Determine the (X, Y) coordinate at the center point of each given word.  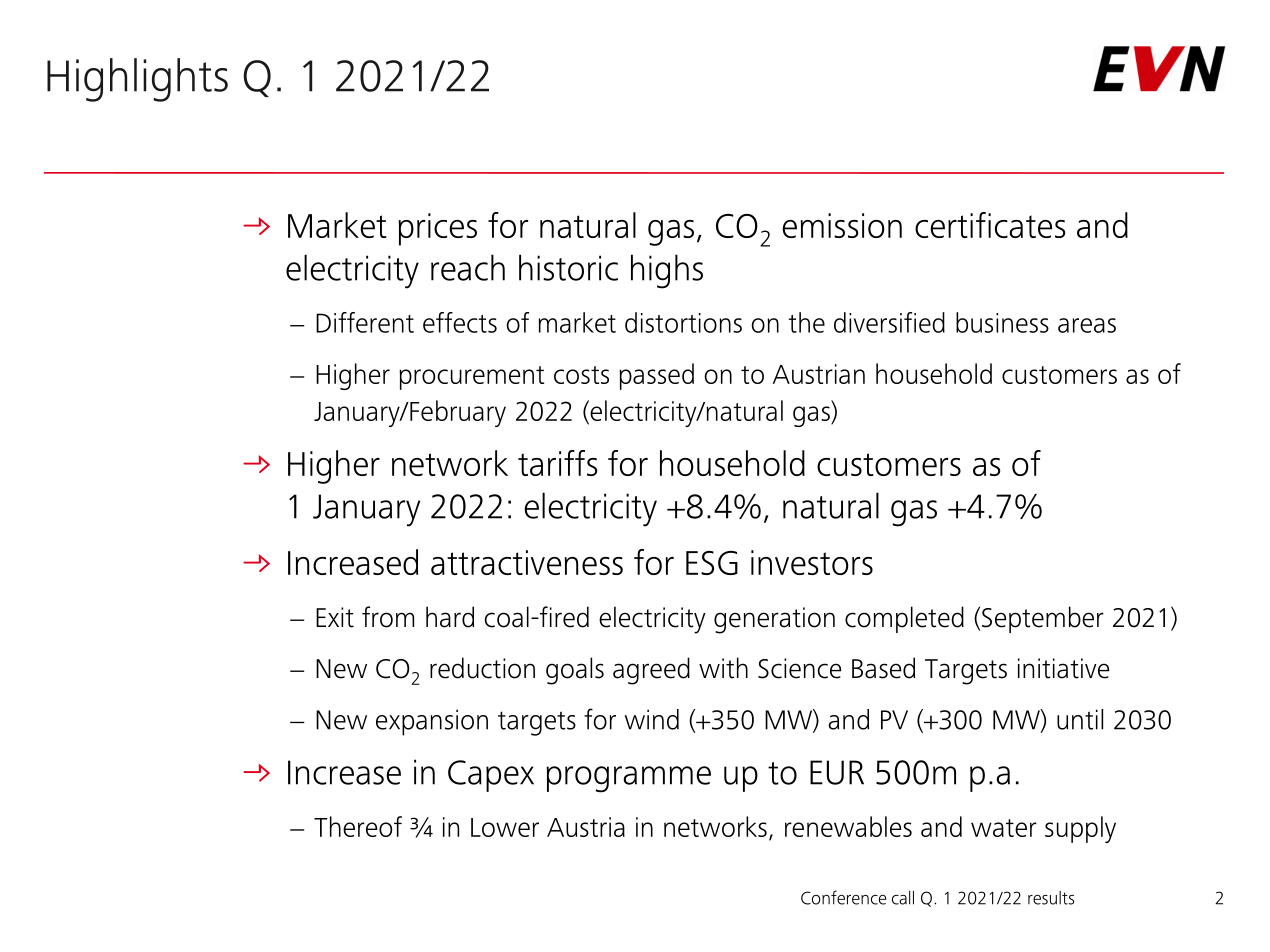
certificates (990, 225)
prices (438, 229)
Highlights (137, 80)
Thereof (358, 826)
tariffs (557, 463)
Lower (505, 827)
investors (812, 562)
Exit (335, 617)
